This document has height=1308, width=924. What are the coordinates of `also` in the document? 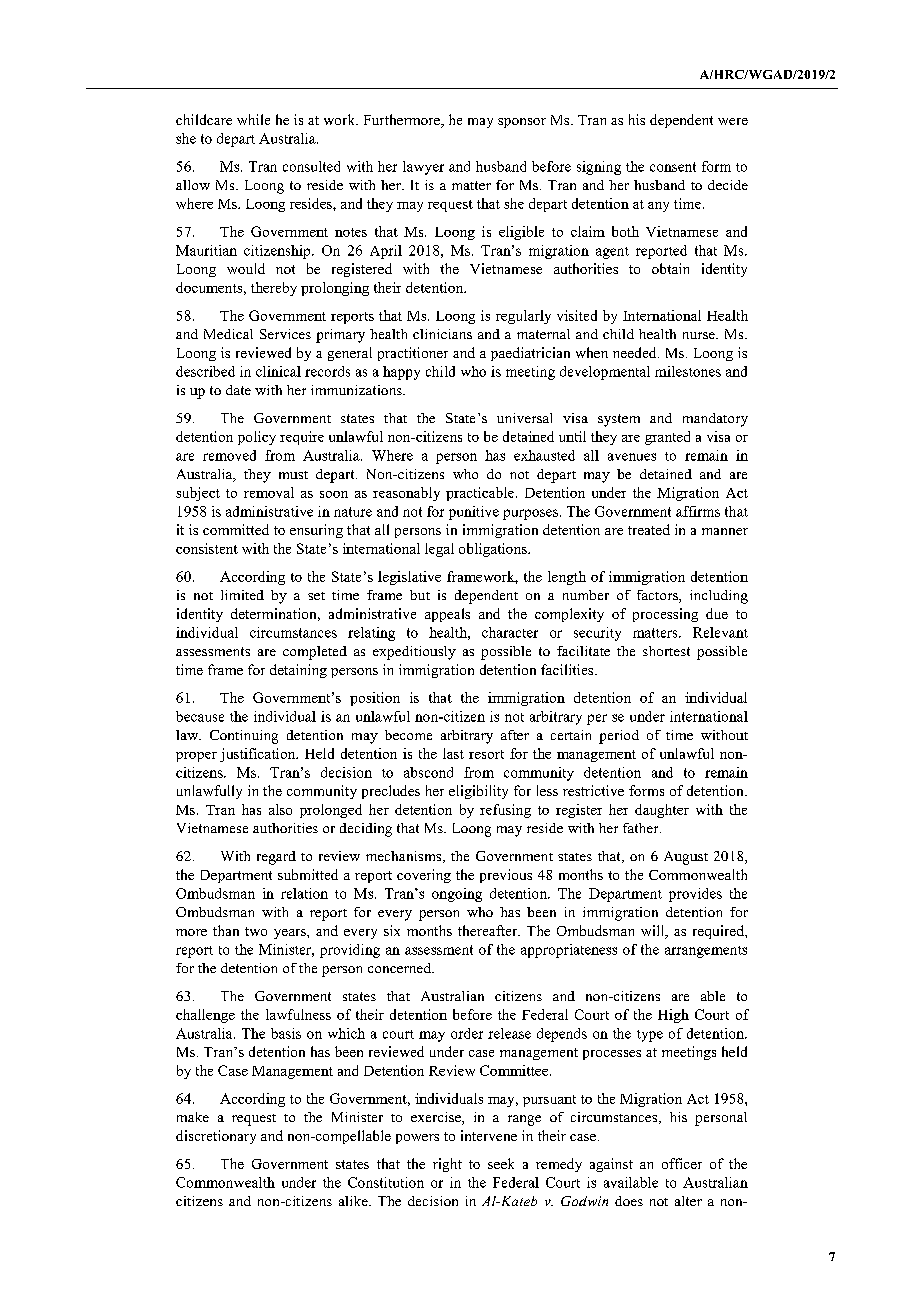 It's located at (280, 809).
